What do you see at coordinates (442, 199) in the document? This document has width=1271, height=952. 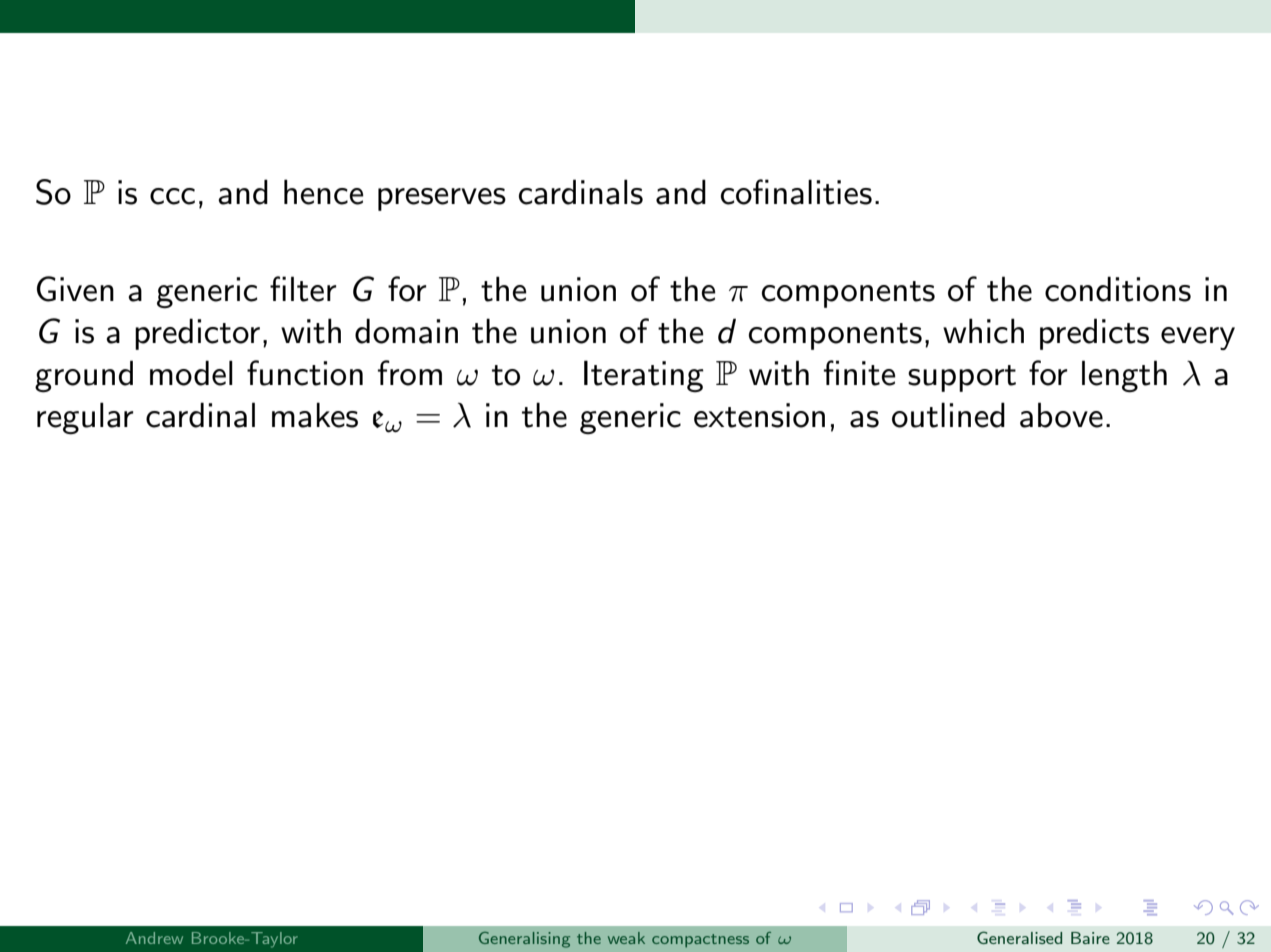 I see `preserves` at bounding box center [442, 199].
